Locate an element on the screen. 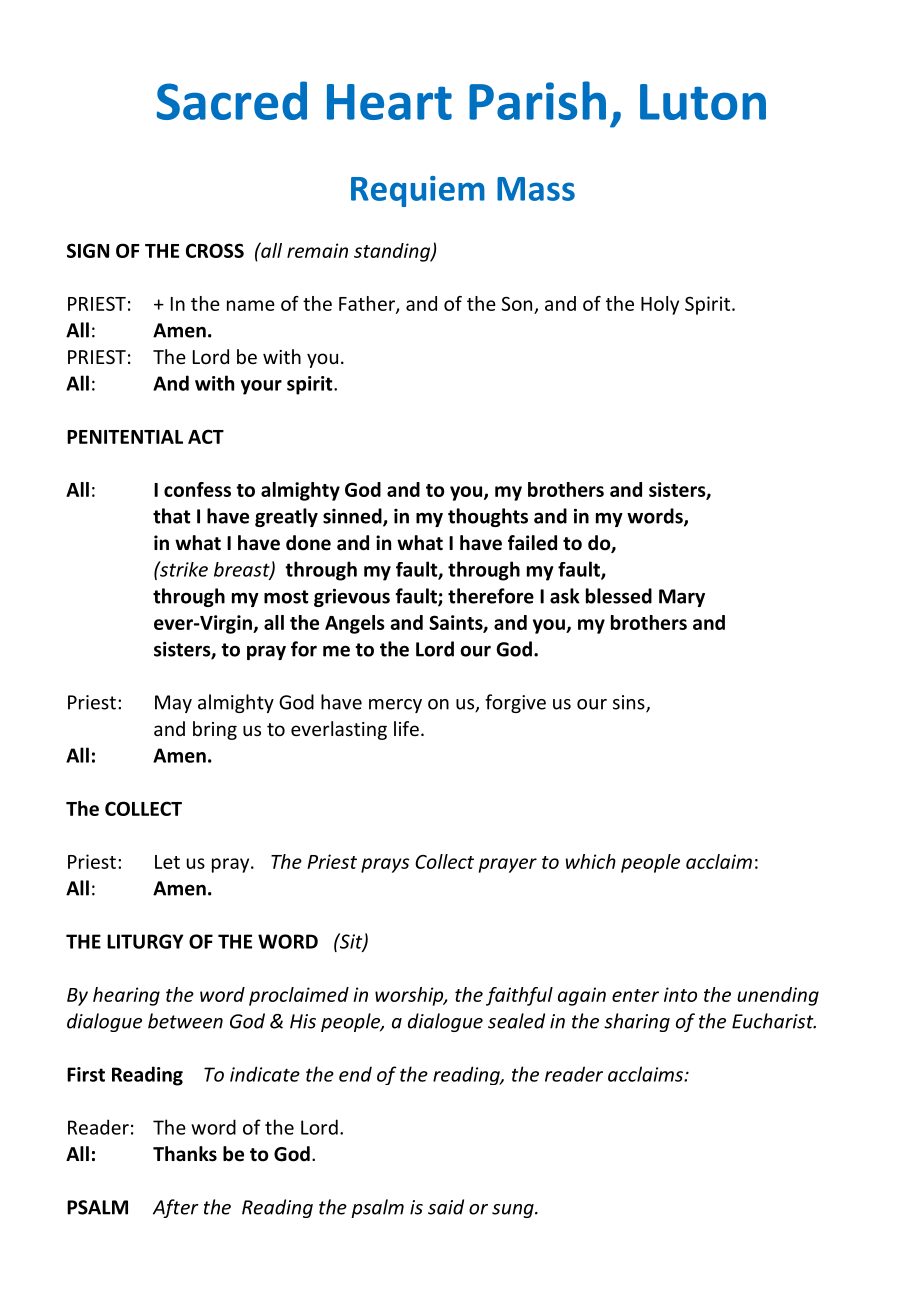 This screenshot has width=924, height=1309. faithful is located at coordinates (519, 996).
